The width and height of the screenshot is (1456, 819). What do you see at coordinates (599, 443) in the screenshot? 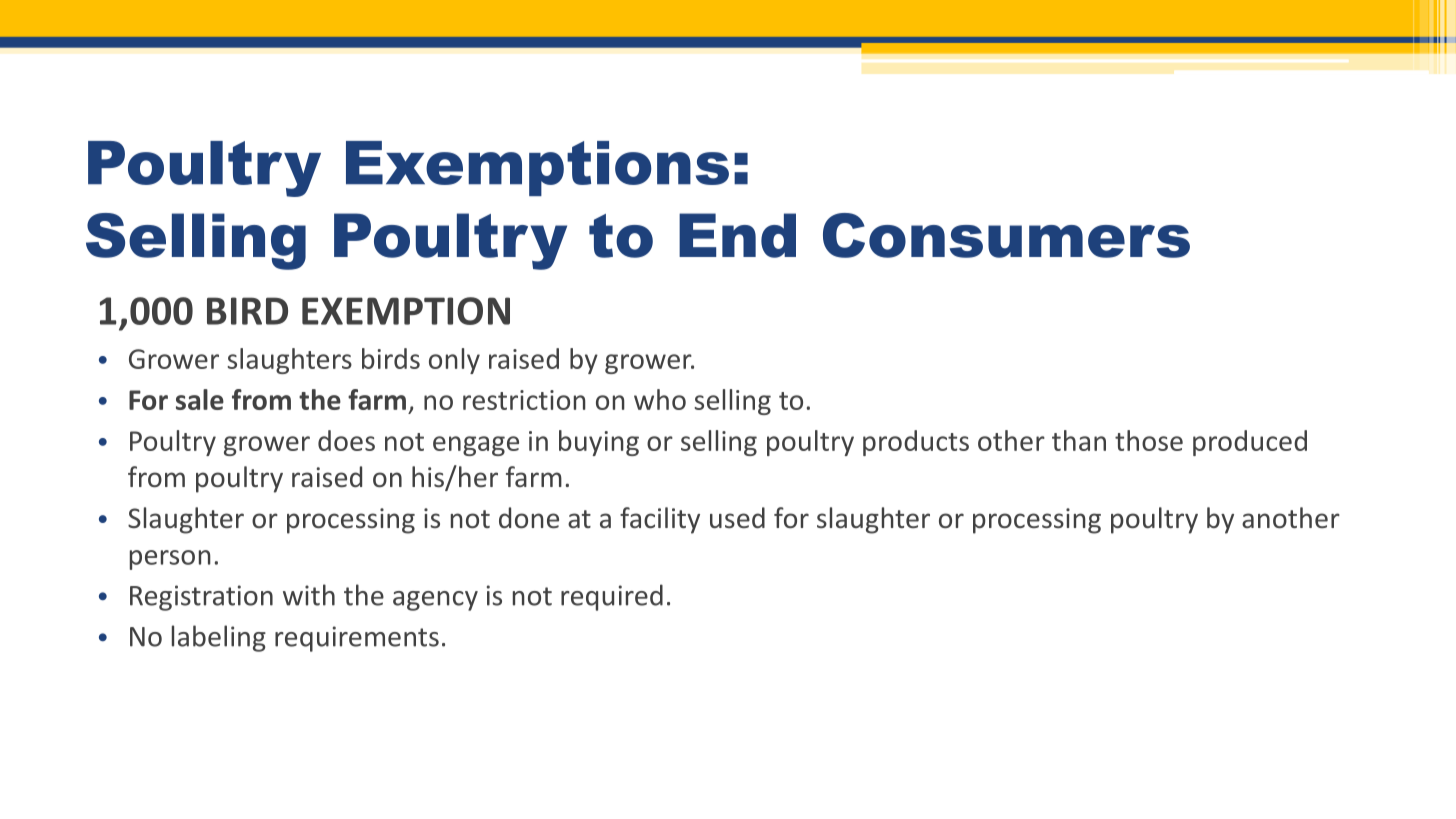
I see `buying` at bounding box center [599, 443].
